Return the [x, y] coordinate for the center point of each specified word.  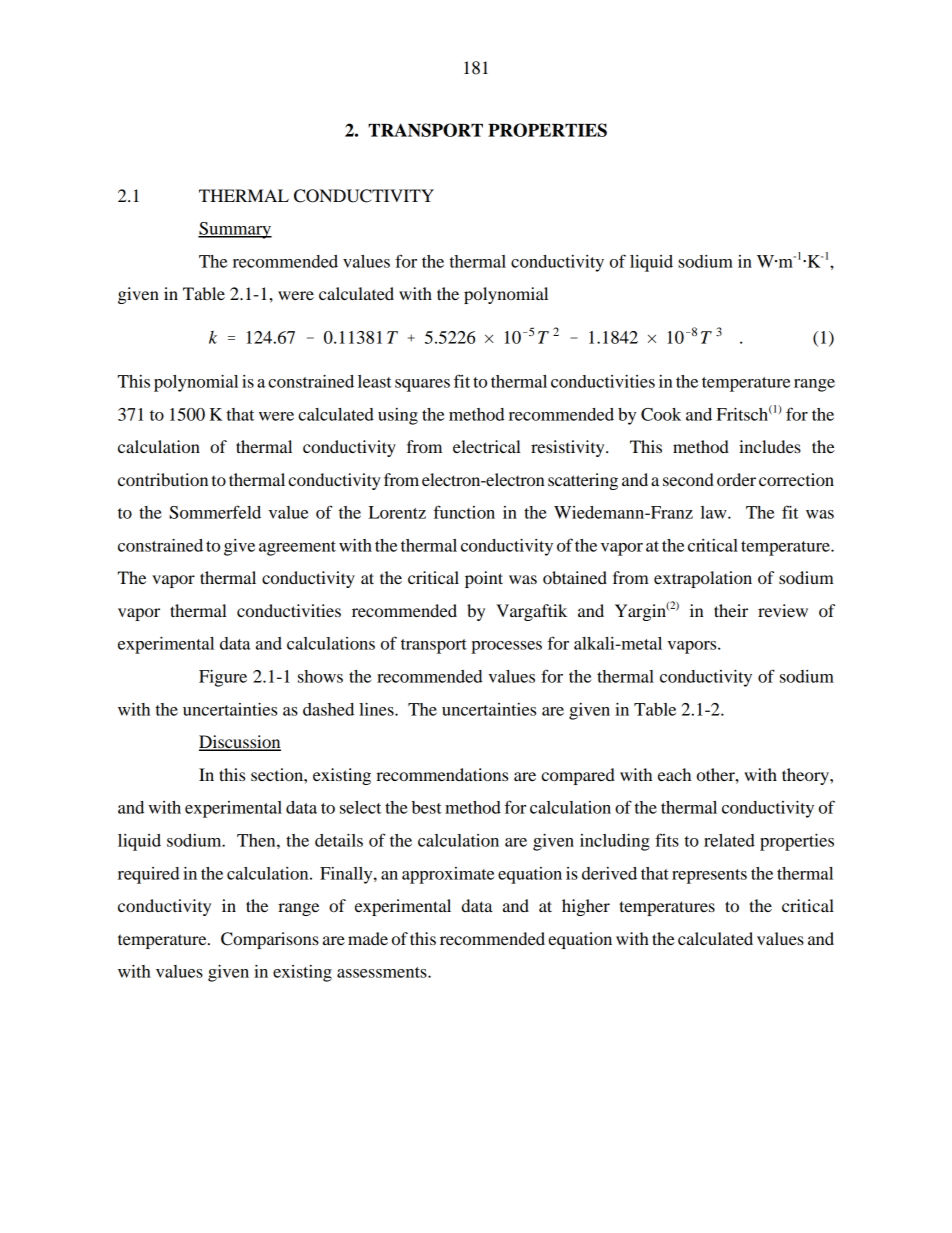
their [731, 610]
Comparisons [270, 940]
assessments [383, 972]
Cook [661, 414]
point [484, 579]
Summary [235, 230]
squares [422, 385]
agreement [297, 548]
